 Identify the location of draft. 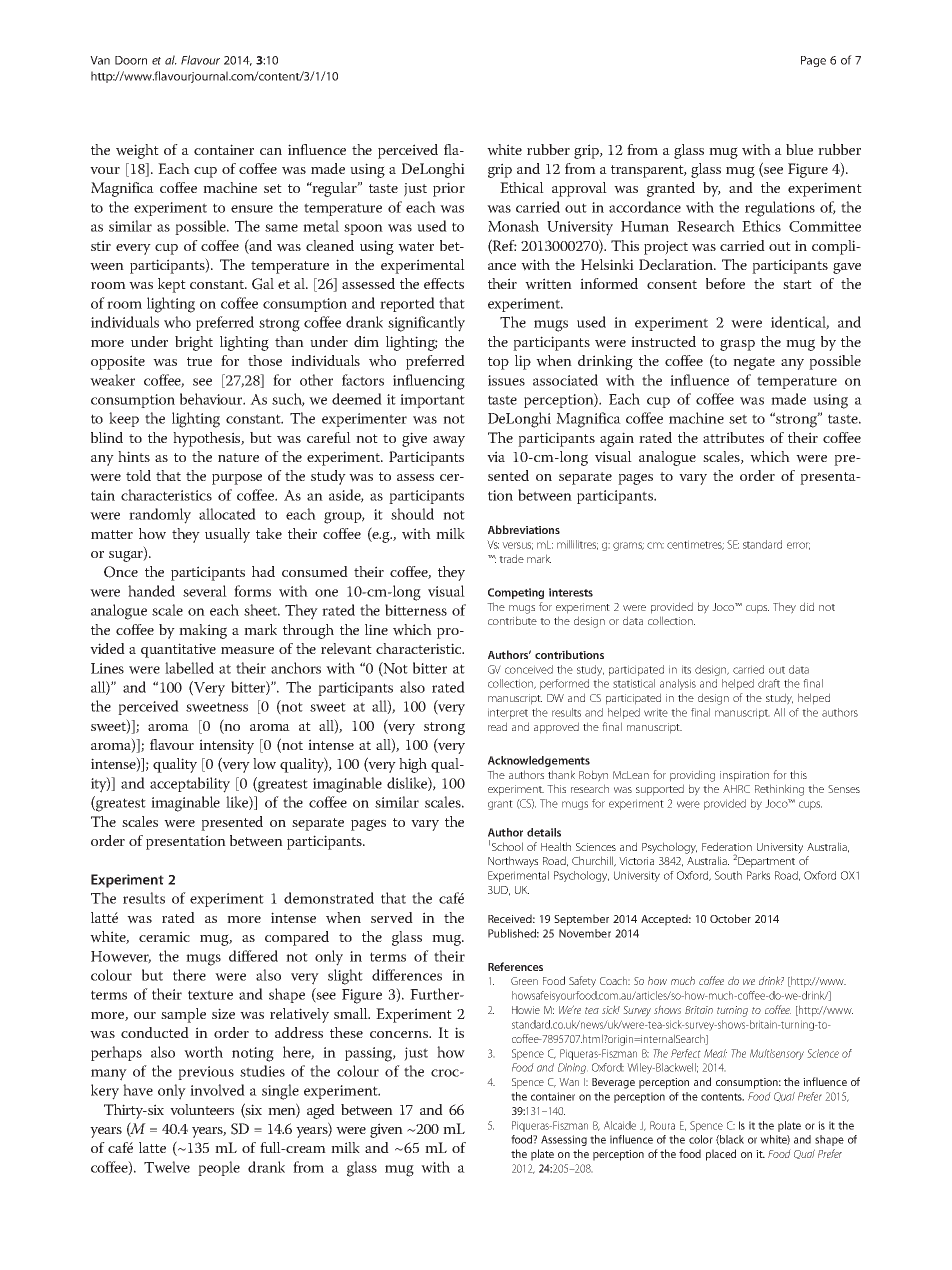
(769, 683).
